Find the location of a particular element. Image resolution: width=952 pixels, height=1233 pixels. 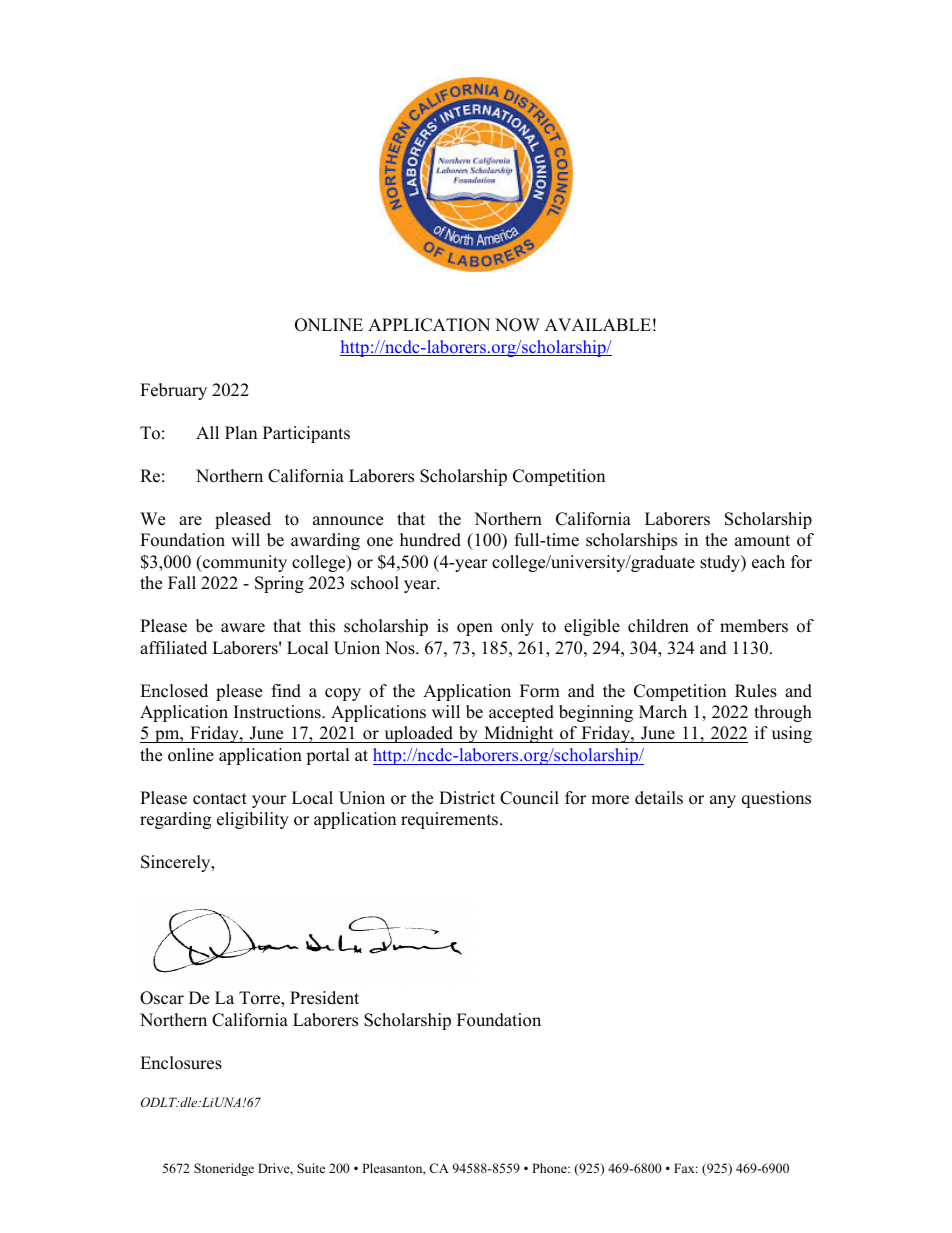

March is located at coordinates (663, 712).
